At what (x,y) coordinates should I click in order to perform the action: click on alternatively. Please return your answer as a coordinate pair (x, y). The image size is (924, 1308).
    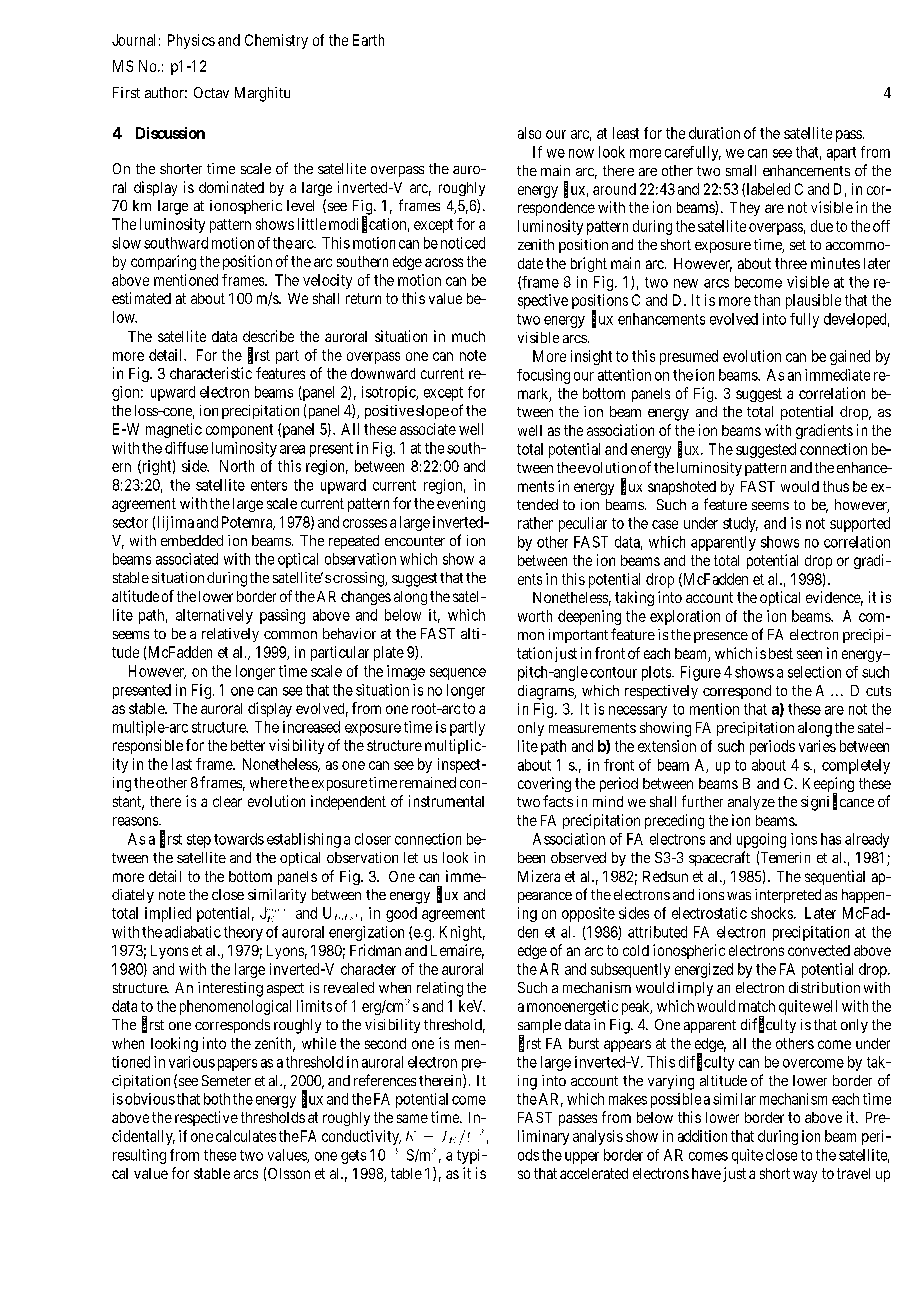
    Looking at the image, I should click on (214, 616).
